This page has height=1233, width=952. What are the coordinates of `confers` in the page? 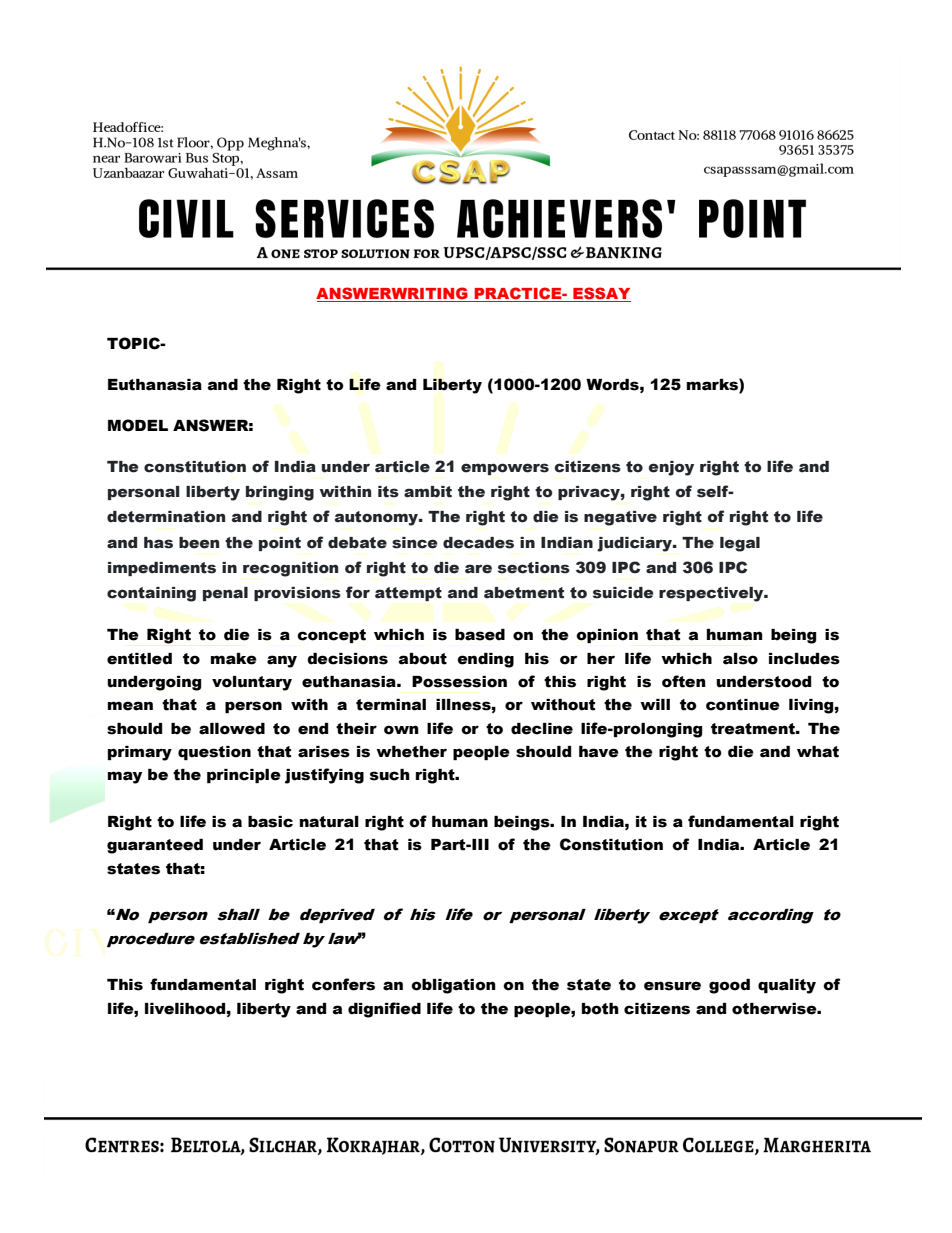 It's located at (343, 984).
